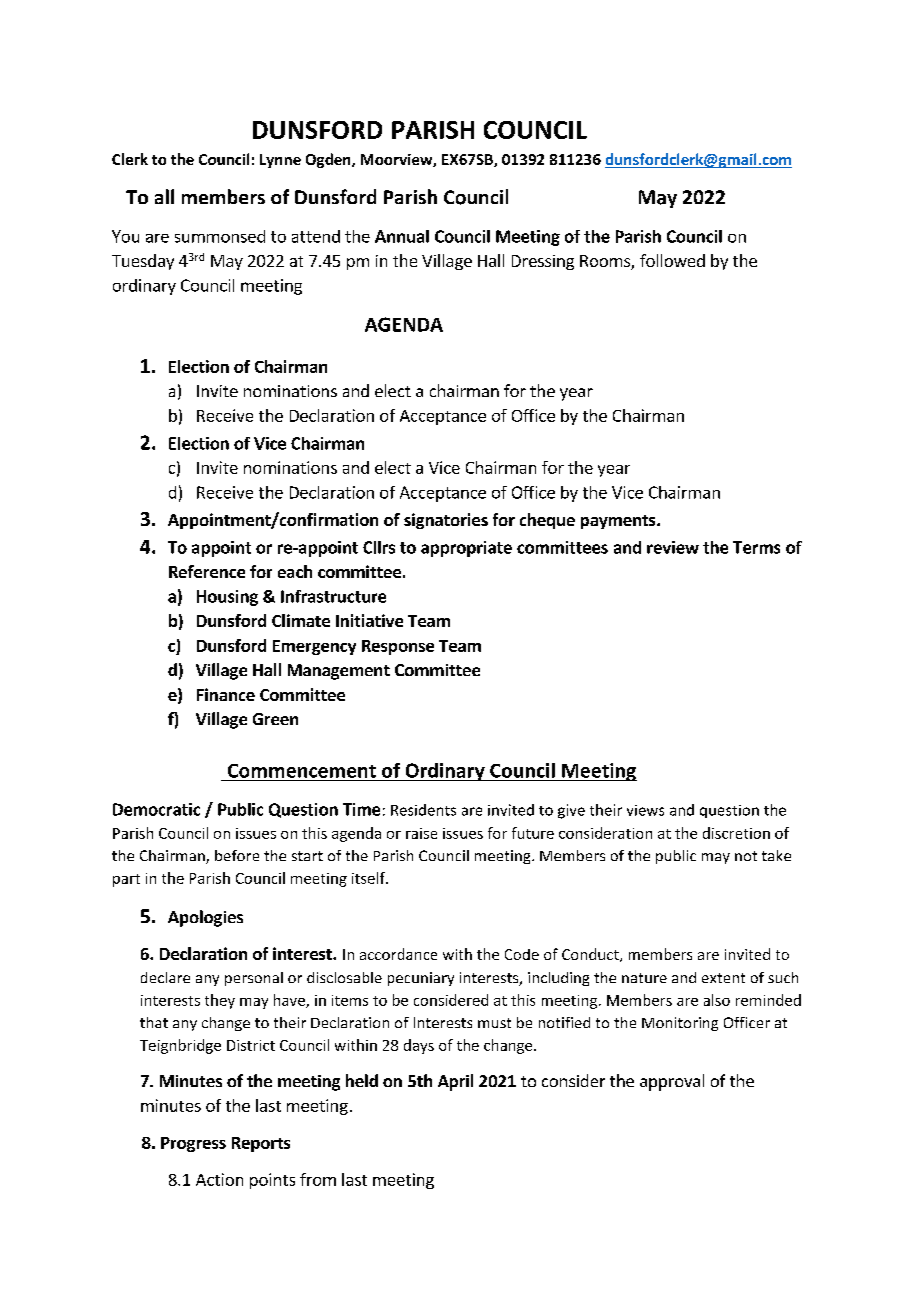  Describe the element at coordinates (398, 954) in the page. I see `accordance` at that location.
